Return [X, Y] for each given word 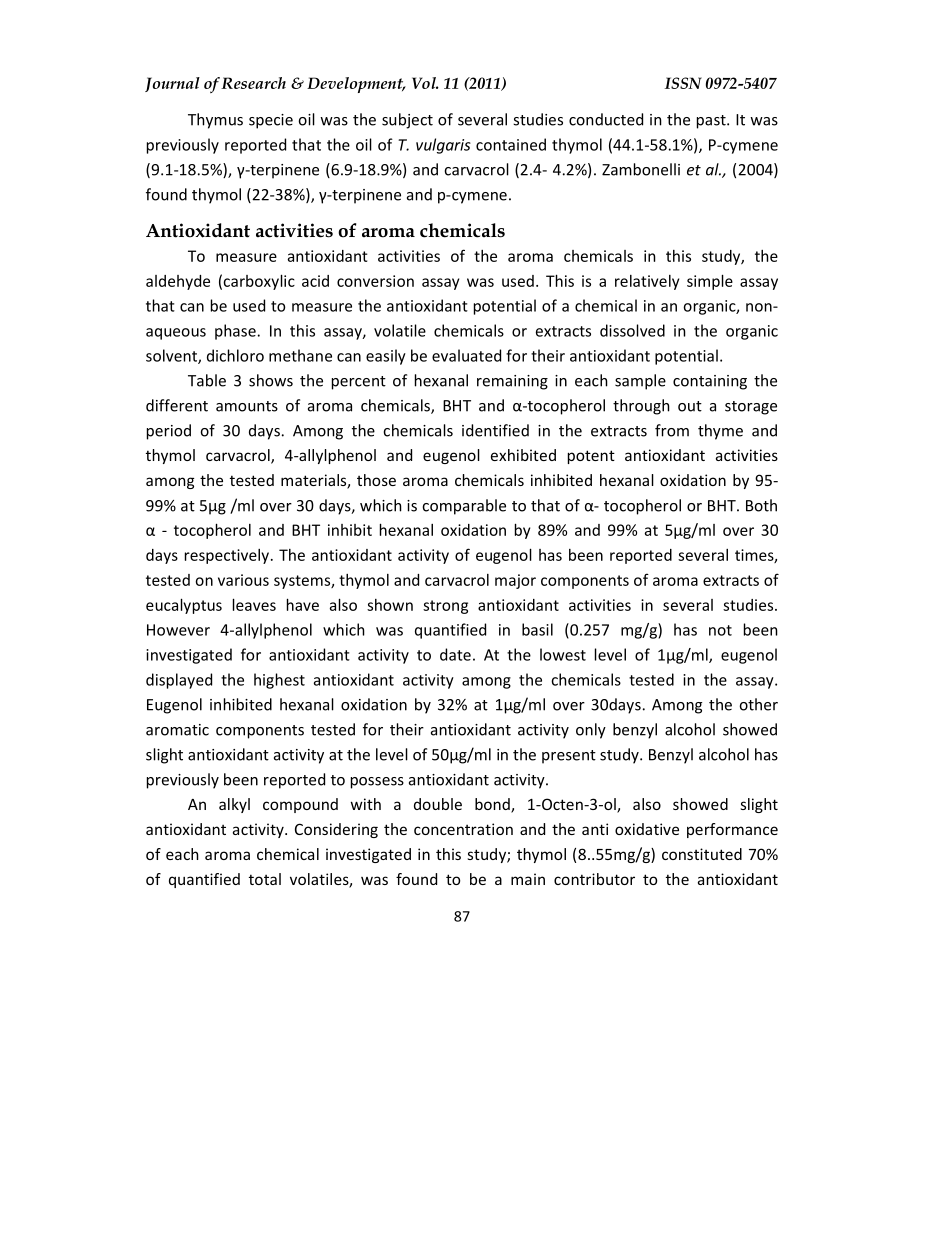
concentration [463, 829]
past [712, 122]
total [265, 879]
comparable [464, 507]
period [169, 432]
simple [710, 282]
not [720, 630]
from [672, 430]
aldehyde [178, 282]
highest [279, 681]
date [455, 654]
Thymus [215, 121]
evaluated [466, 355]
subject [407, 121]
